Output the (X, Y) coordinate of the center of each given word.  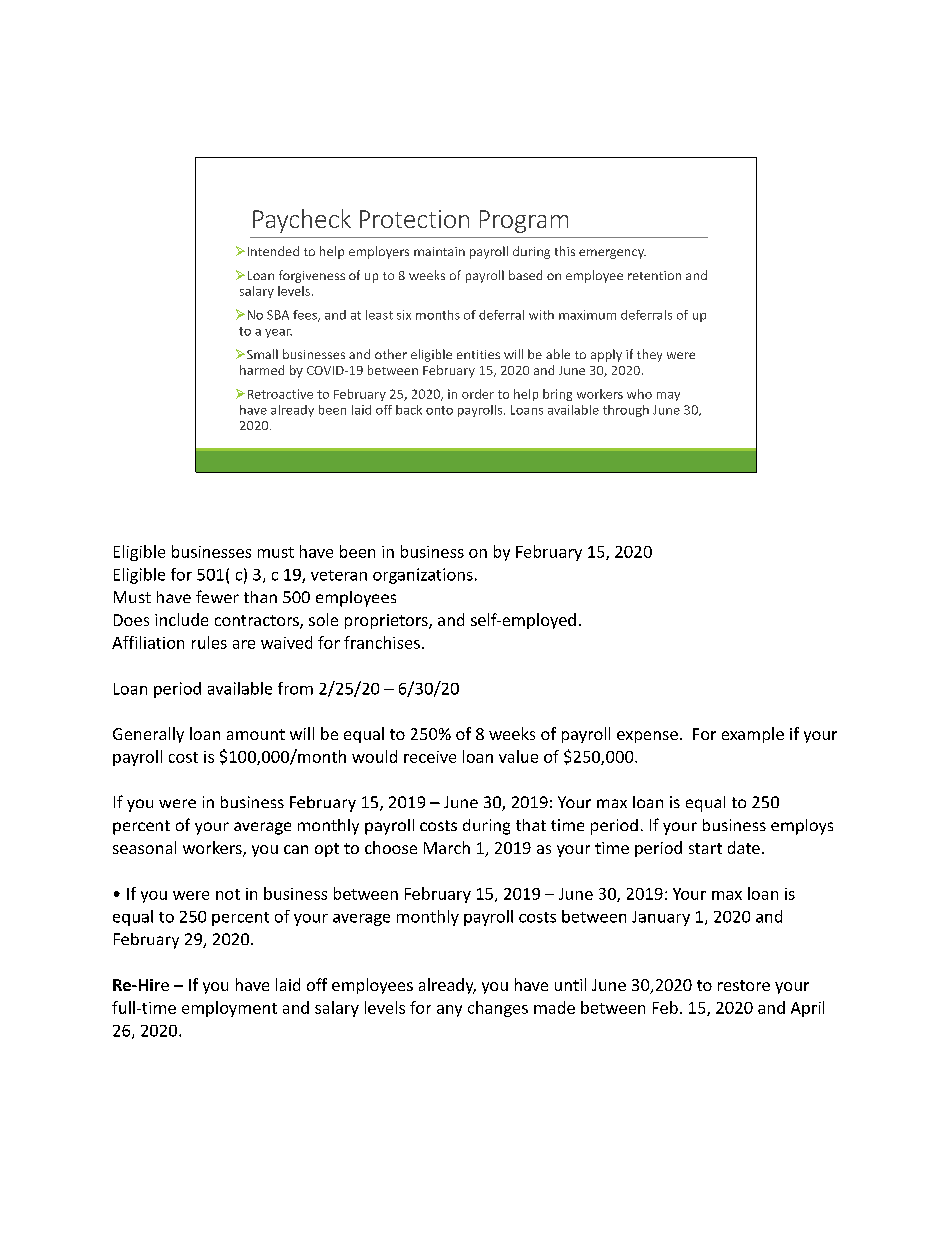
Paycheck (302, 221)
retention (654, 275)
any (449, 1011)
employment (229, 1009)
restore (744, 985)
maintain (439, 251)
